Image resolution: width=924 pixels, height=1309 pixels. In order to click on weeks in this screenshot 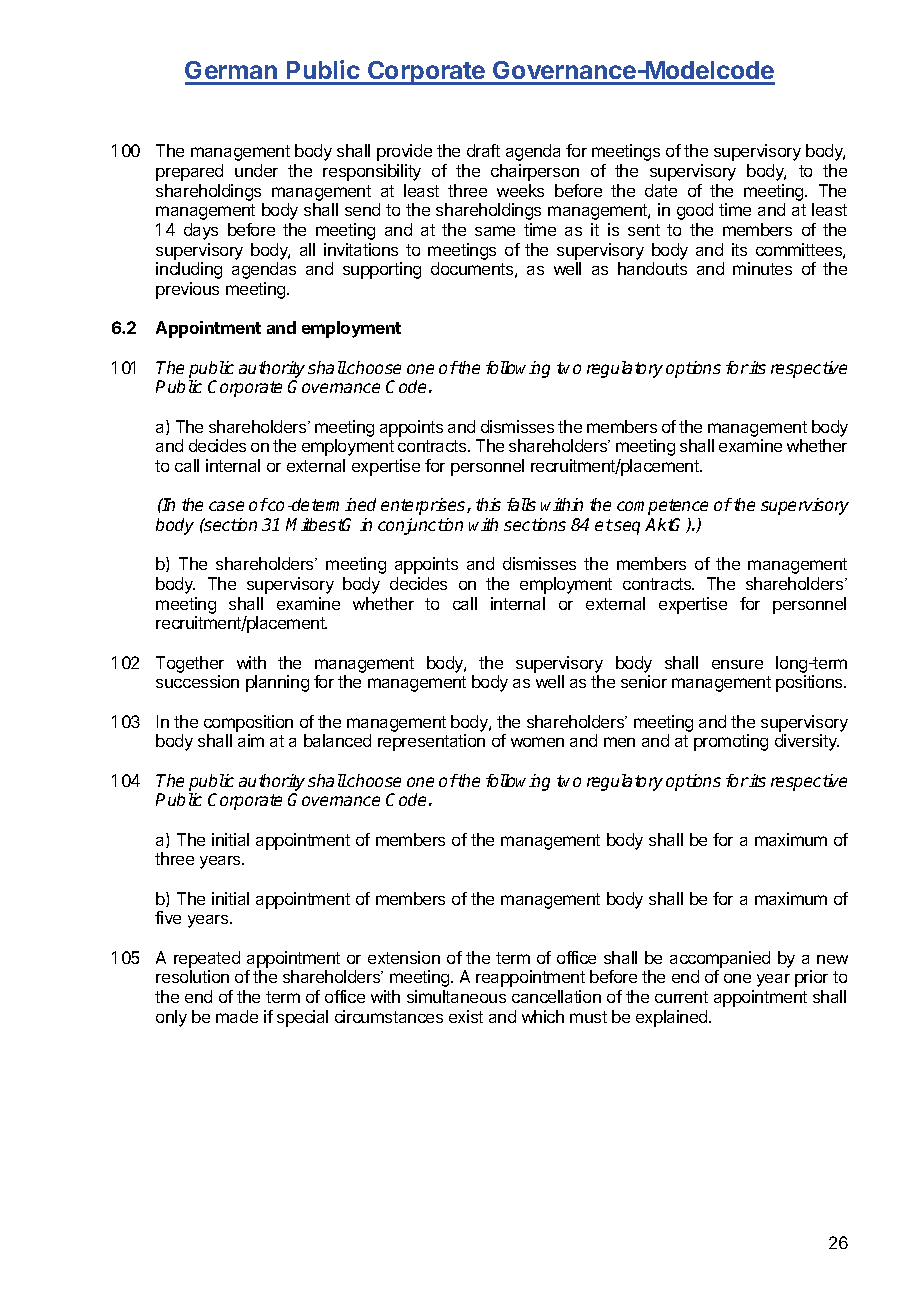, I will do `click(520, 190)`.
